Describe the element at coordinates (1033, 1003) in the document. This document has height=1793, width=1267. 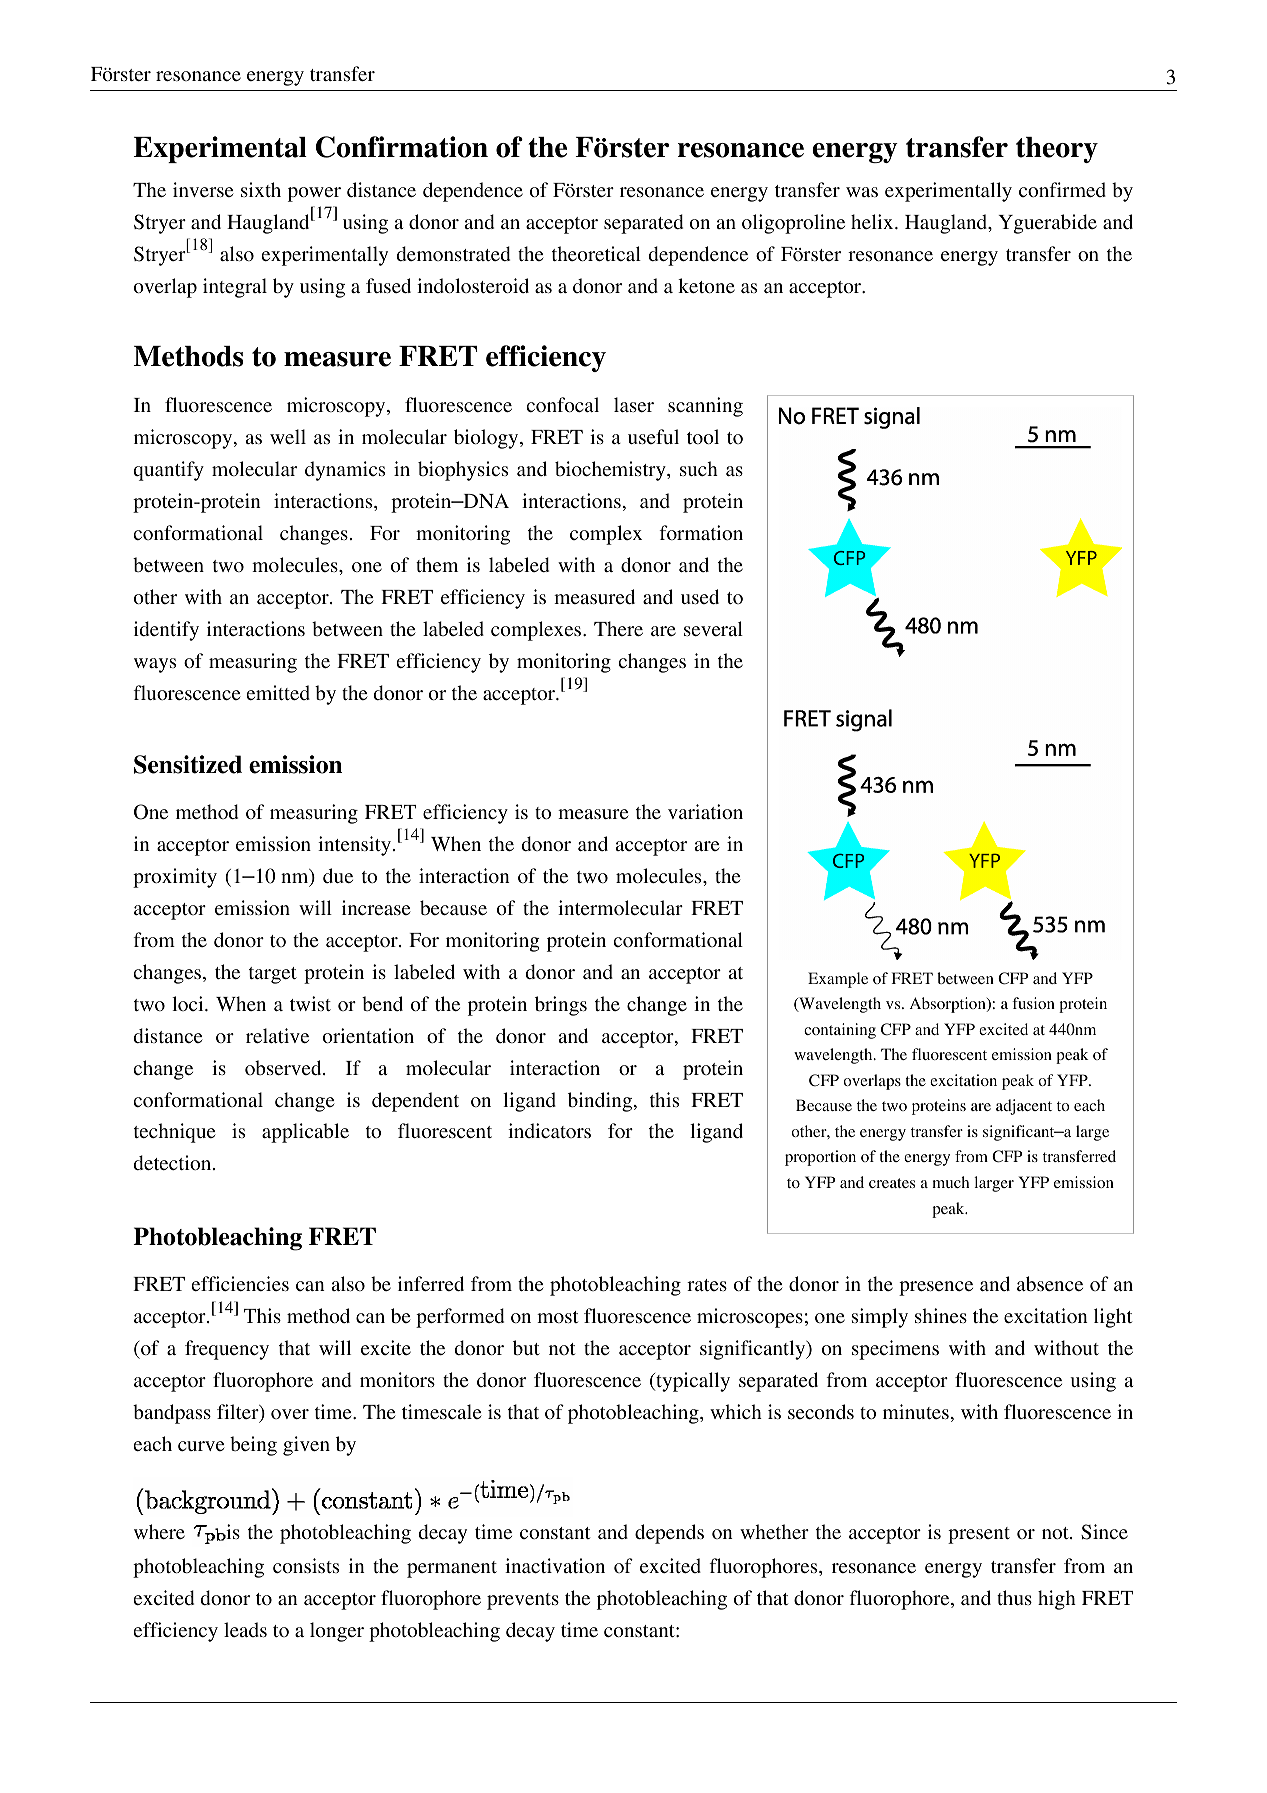
I see `fusion` at that location.
